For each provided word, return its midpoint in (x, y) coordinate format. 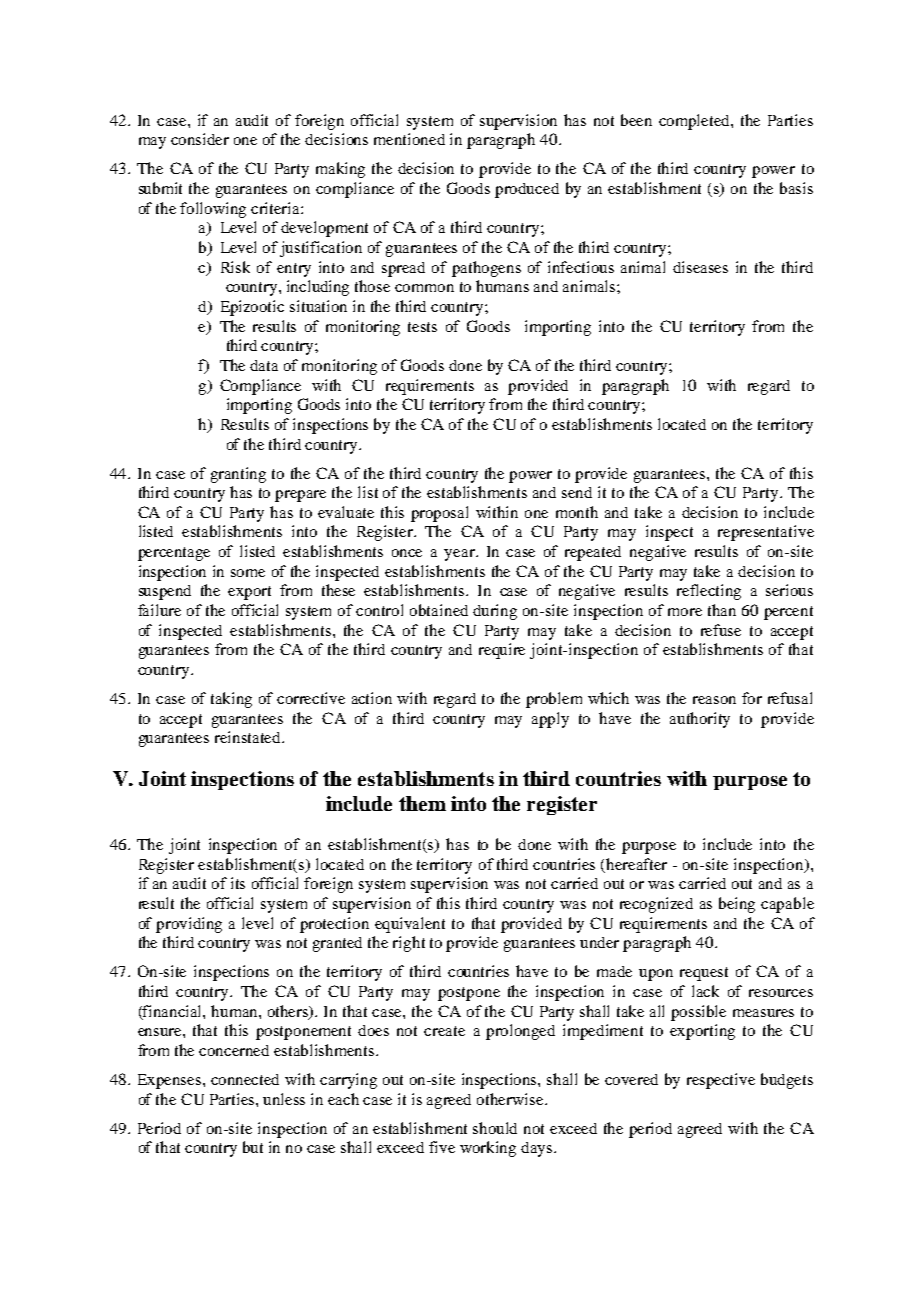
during (495, 612)
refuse (721, 630)
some (248, 573)
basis (796, 188)
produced (527, 190)
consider (200, 139)
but (253, 1147)
